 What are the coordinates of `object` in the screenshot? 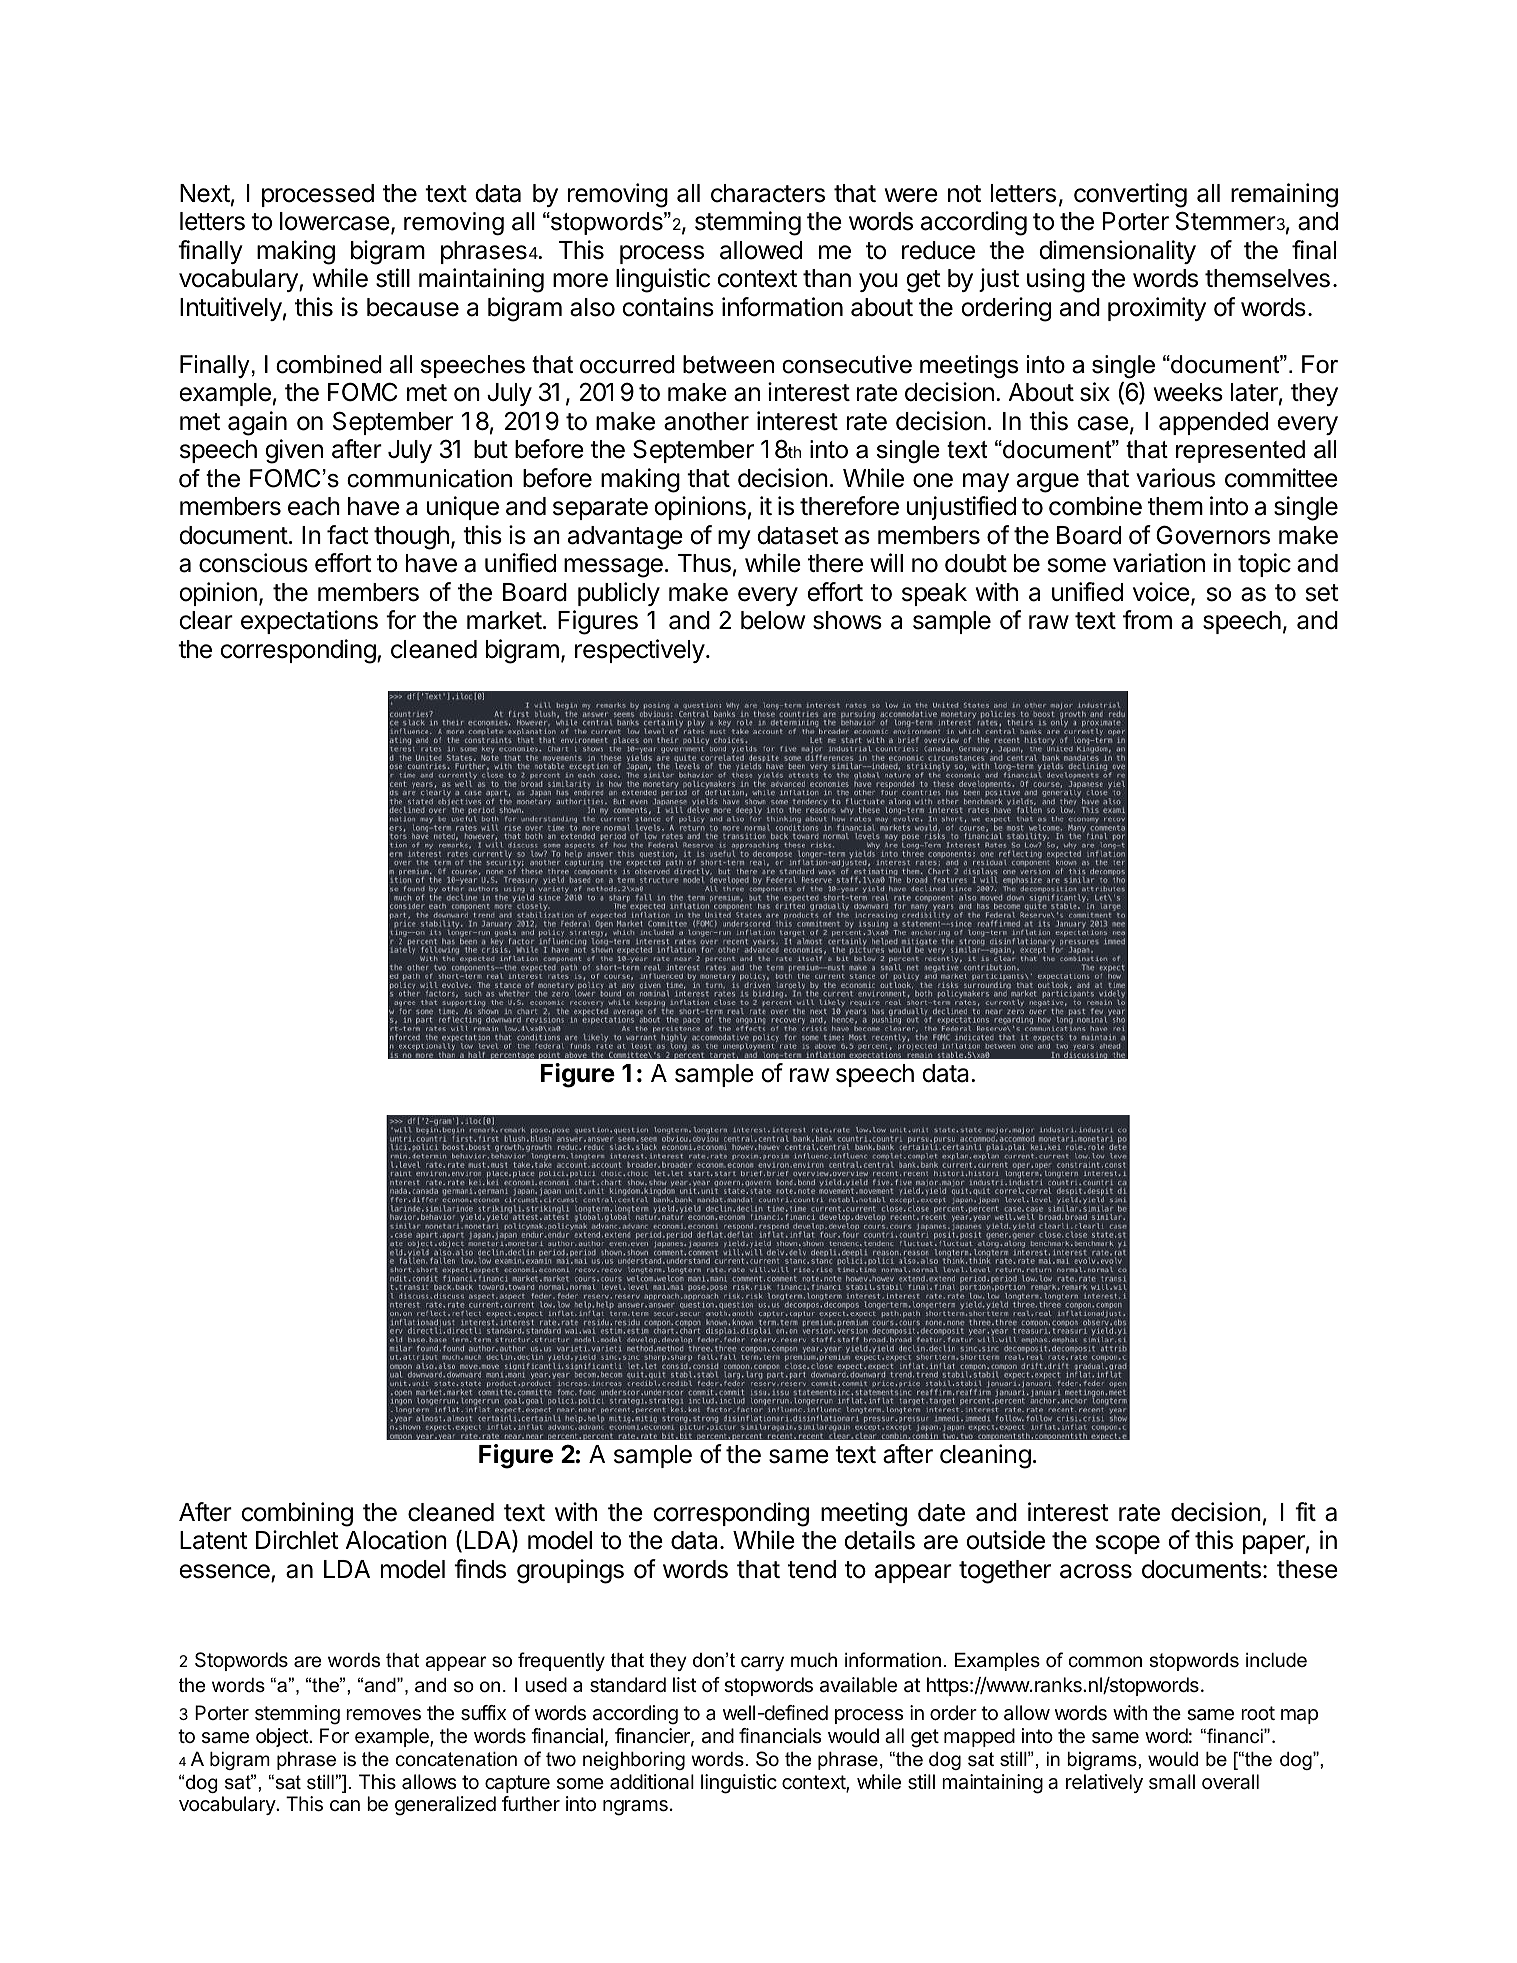 It's located at (283, 1737).
